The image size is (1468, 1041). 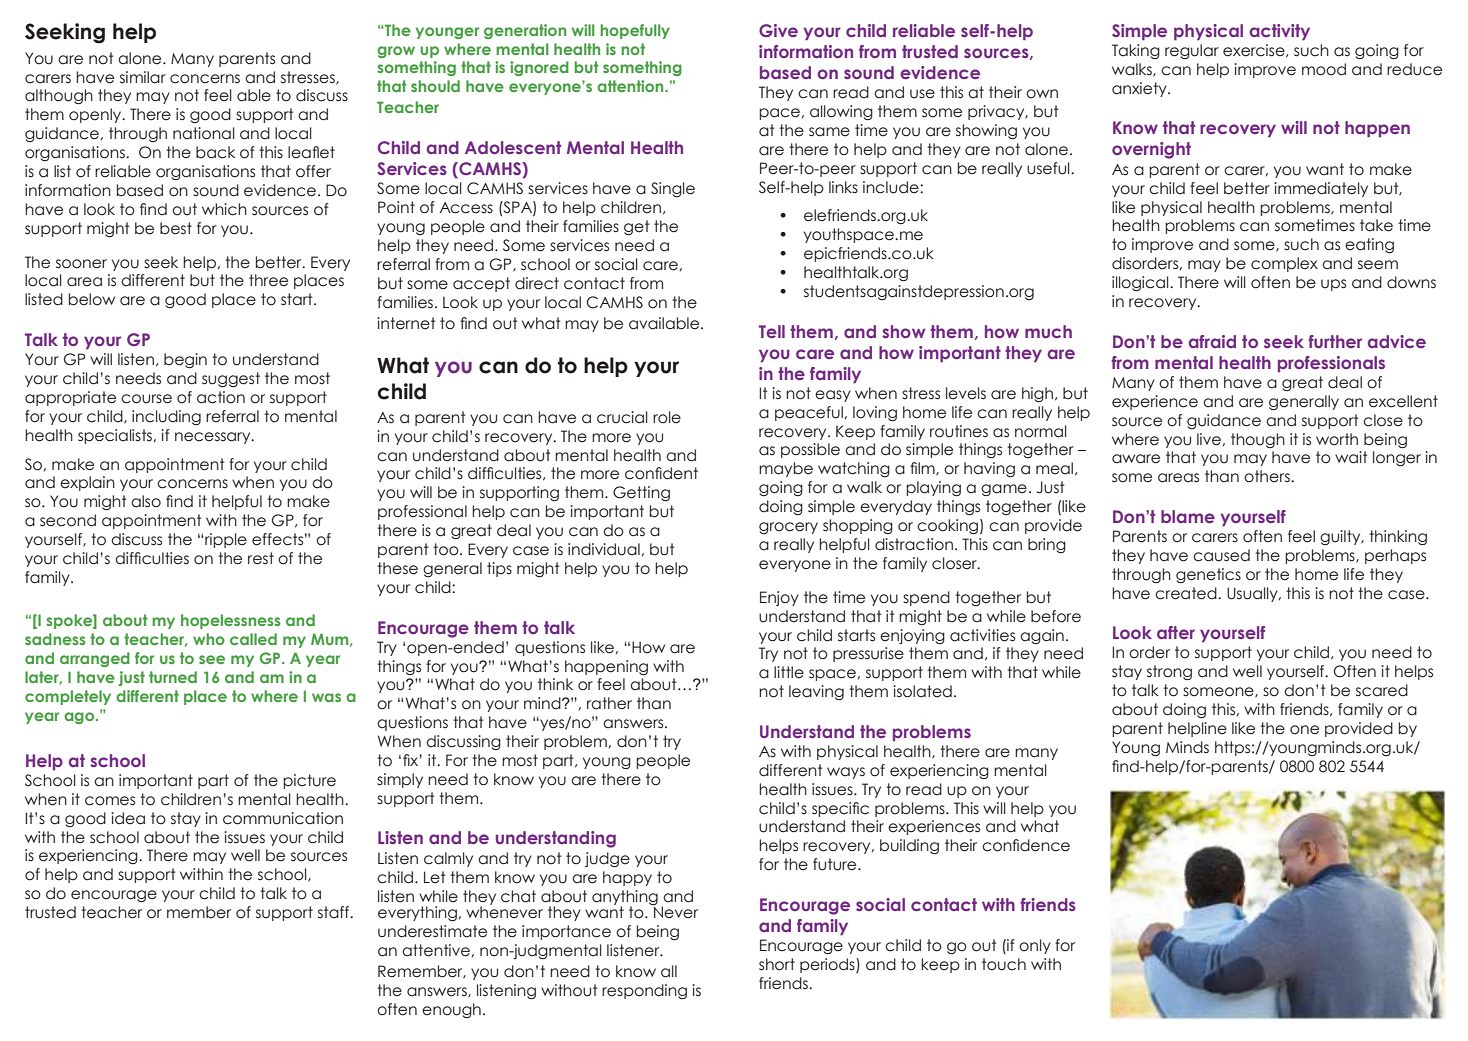 What do you see at coordinates (772, 331) in the screenshot?
I see `Tell` at bounding box center [772, 331].
